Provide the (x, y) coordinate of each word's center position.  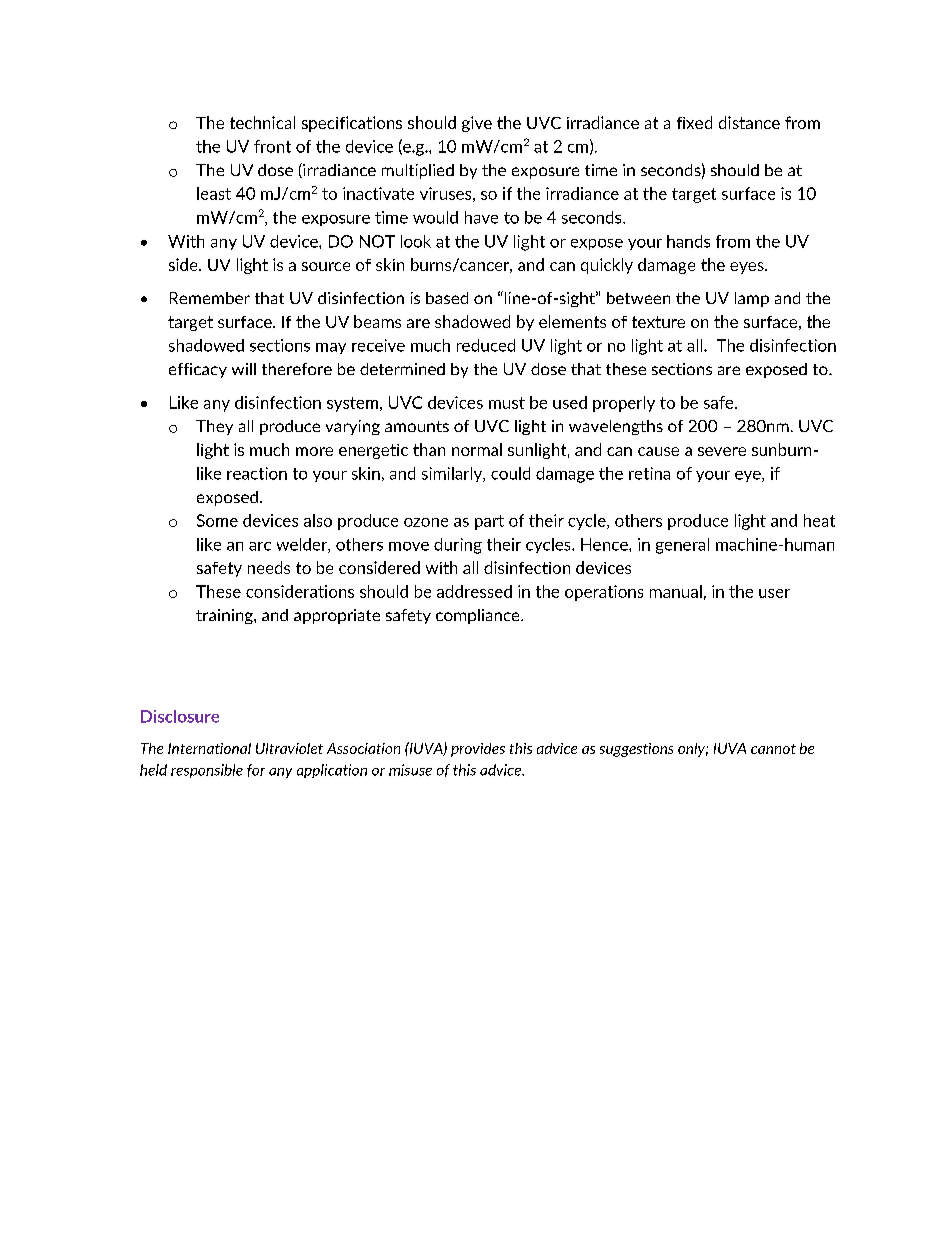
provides (478, 750)
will (244, 369)
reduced (486, 345)
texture (658, 322)
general (682, 546)
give (477, 124)
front (272, 146)
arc (260, 546)
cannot (773, 749)
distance (749, 122)
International (209, 748)
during (458, 546)
